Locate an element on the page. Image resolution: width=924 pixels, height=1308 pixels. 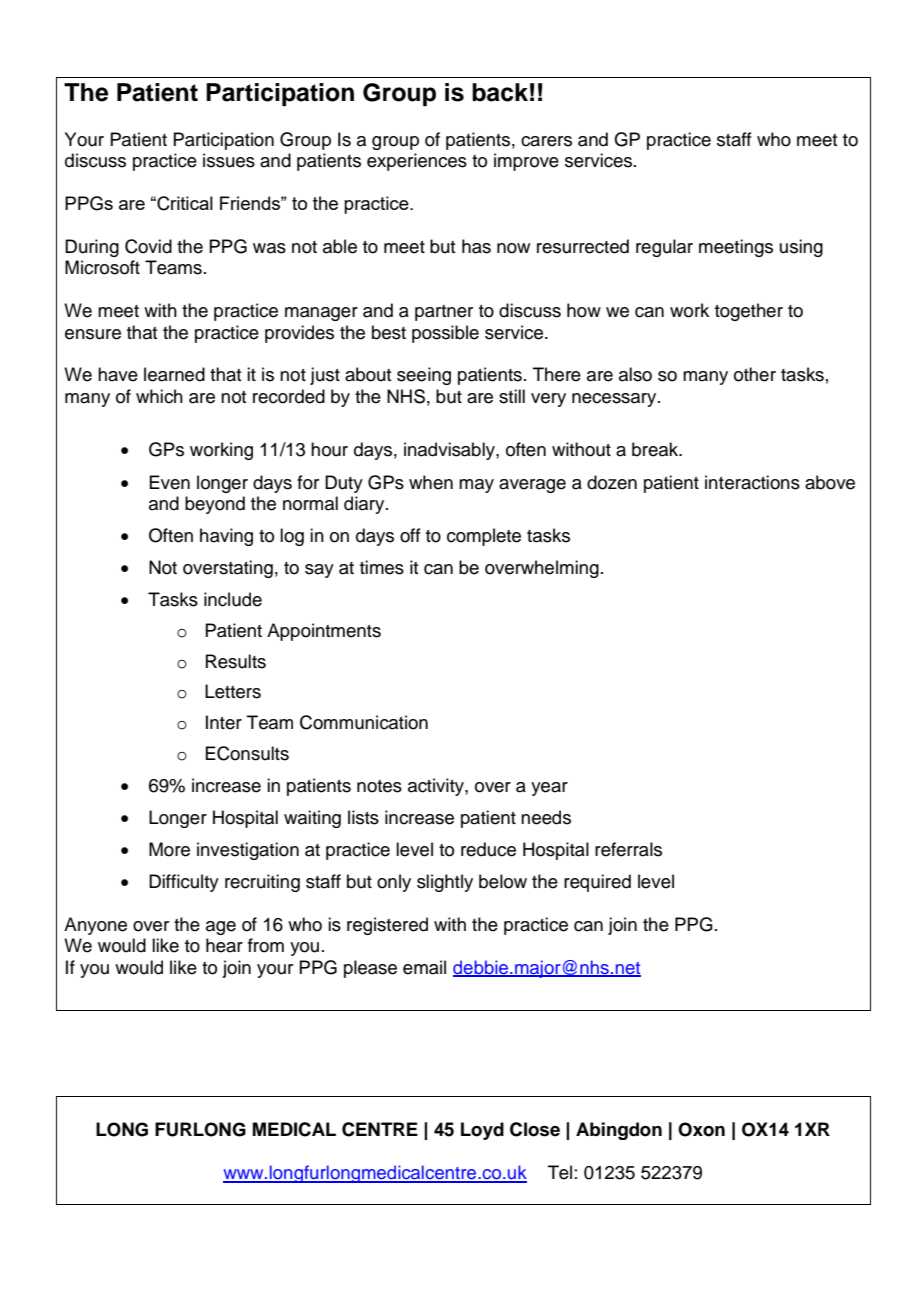
above is located at coordinates (830, 482).
